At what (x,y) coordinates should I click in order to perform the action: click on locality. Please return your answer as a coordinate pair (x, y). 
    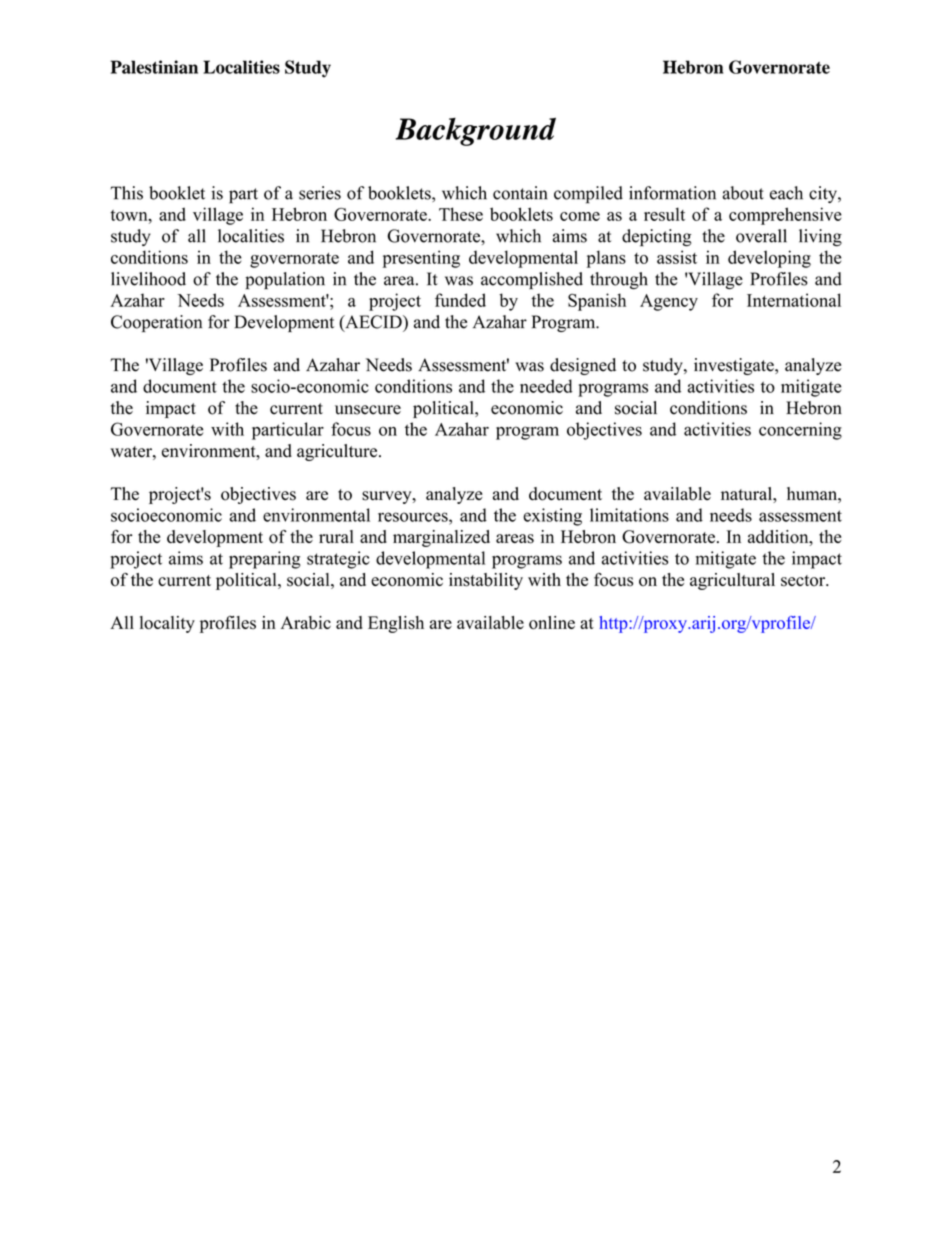
    Looking at the image, I should click on (167, 624).
